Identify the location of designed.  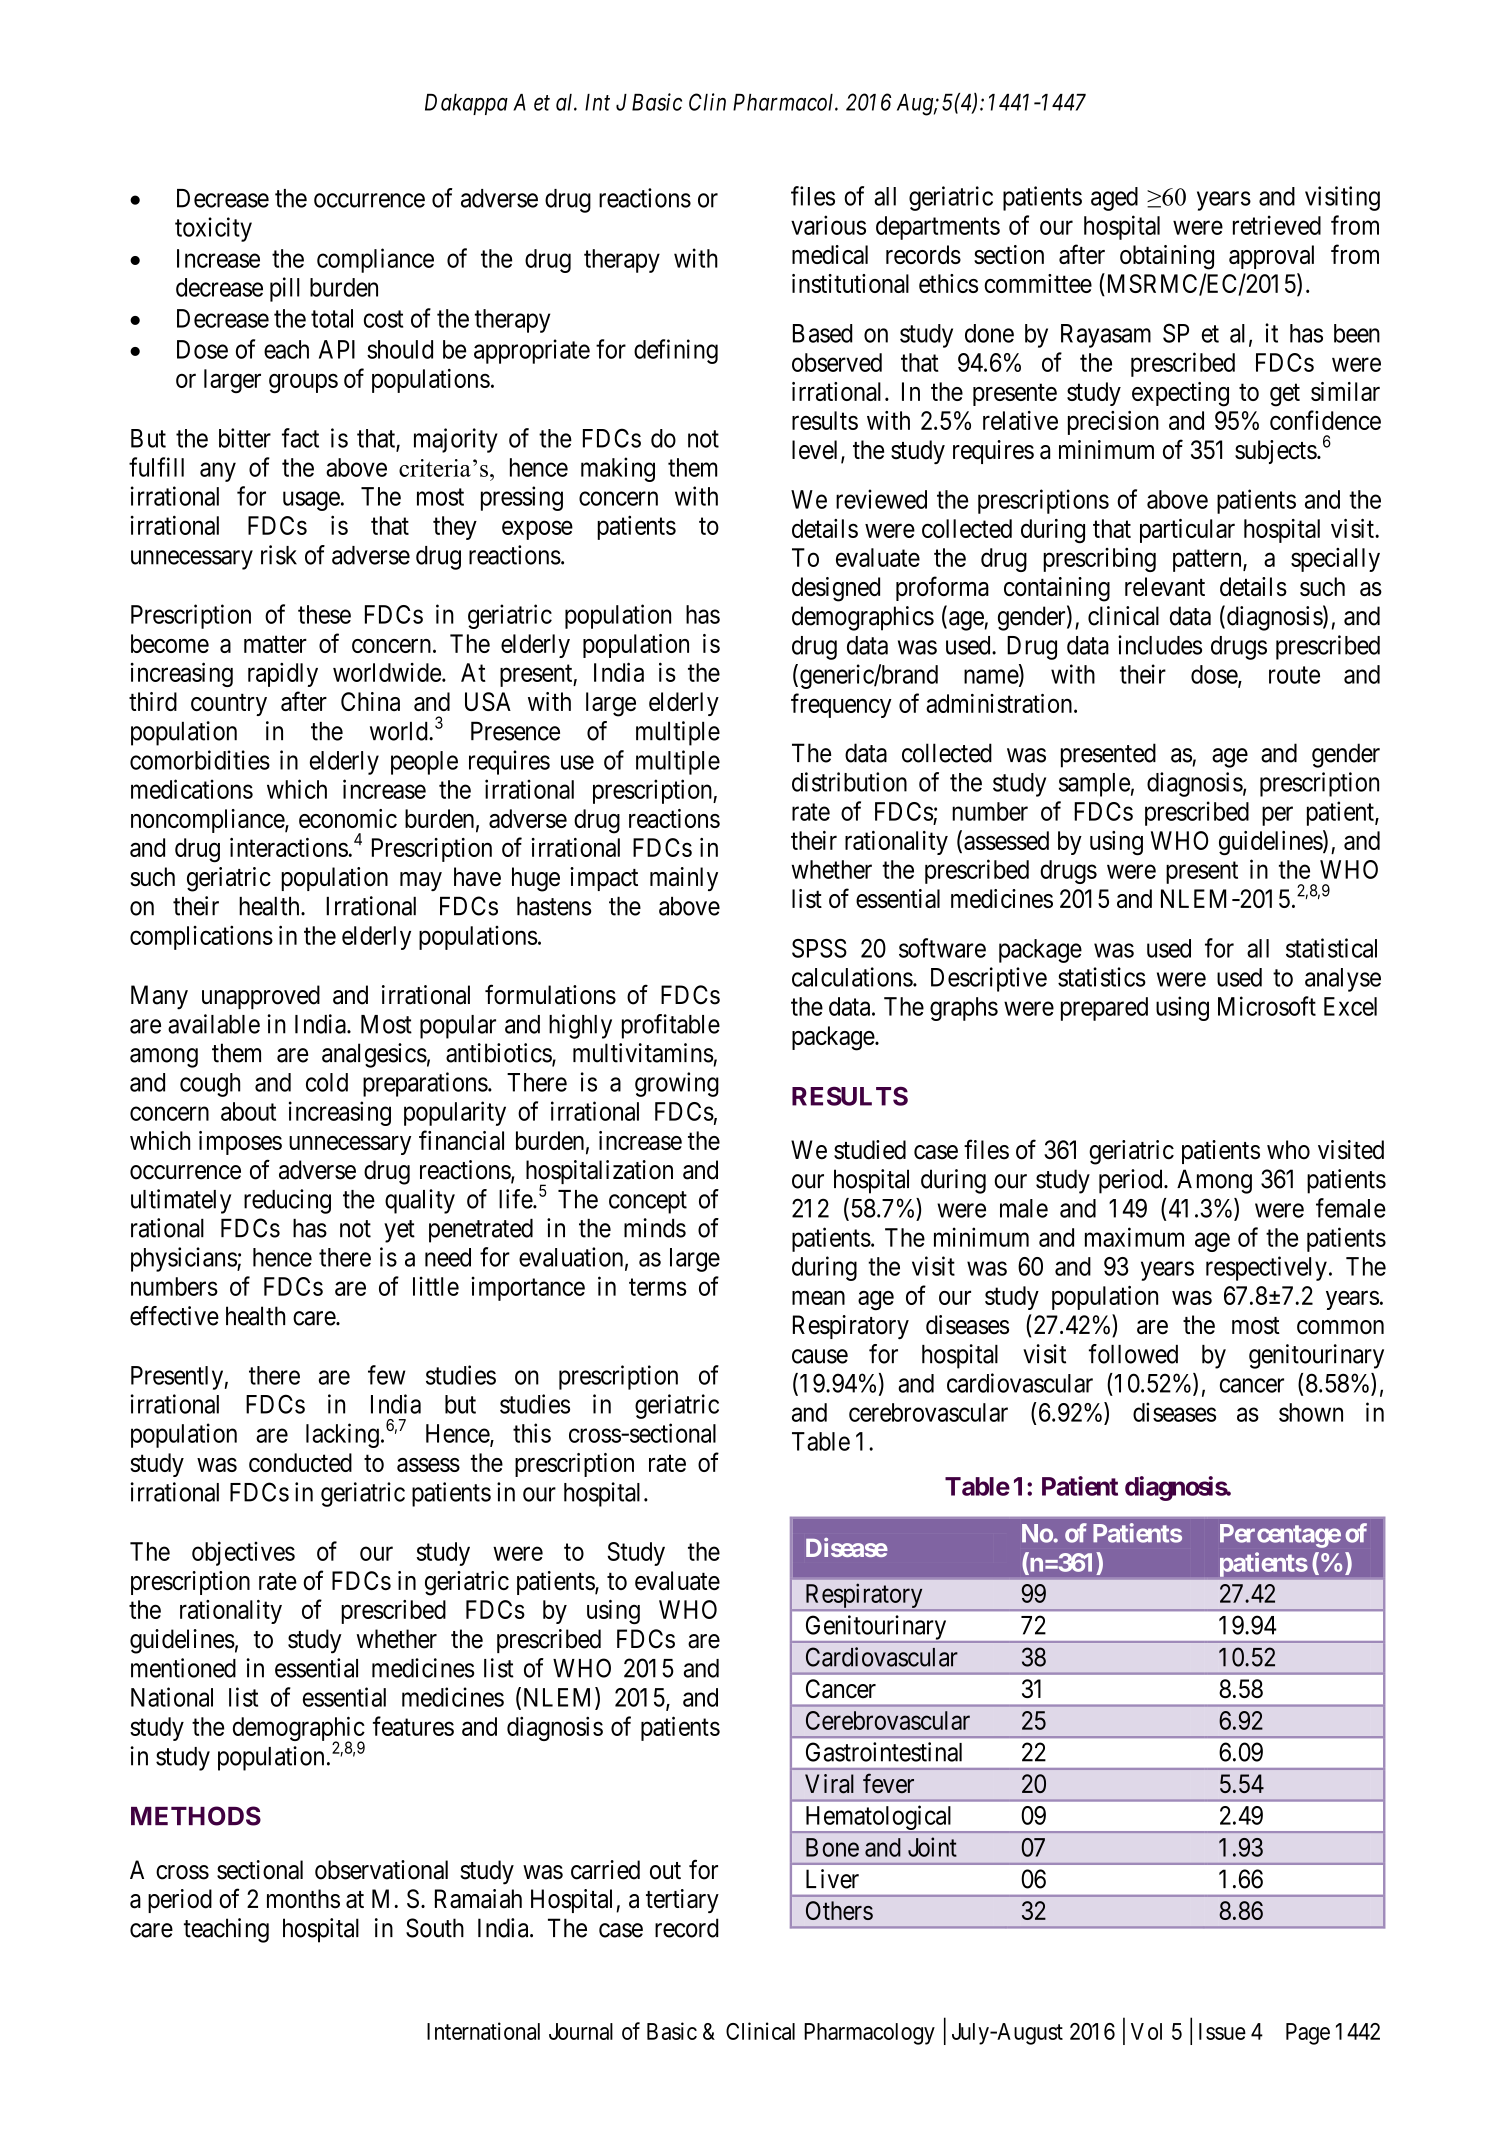
(836, 589).
